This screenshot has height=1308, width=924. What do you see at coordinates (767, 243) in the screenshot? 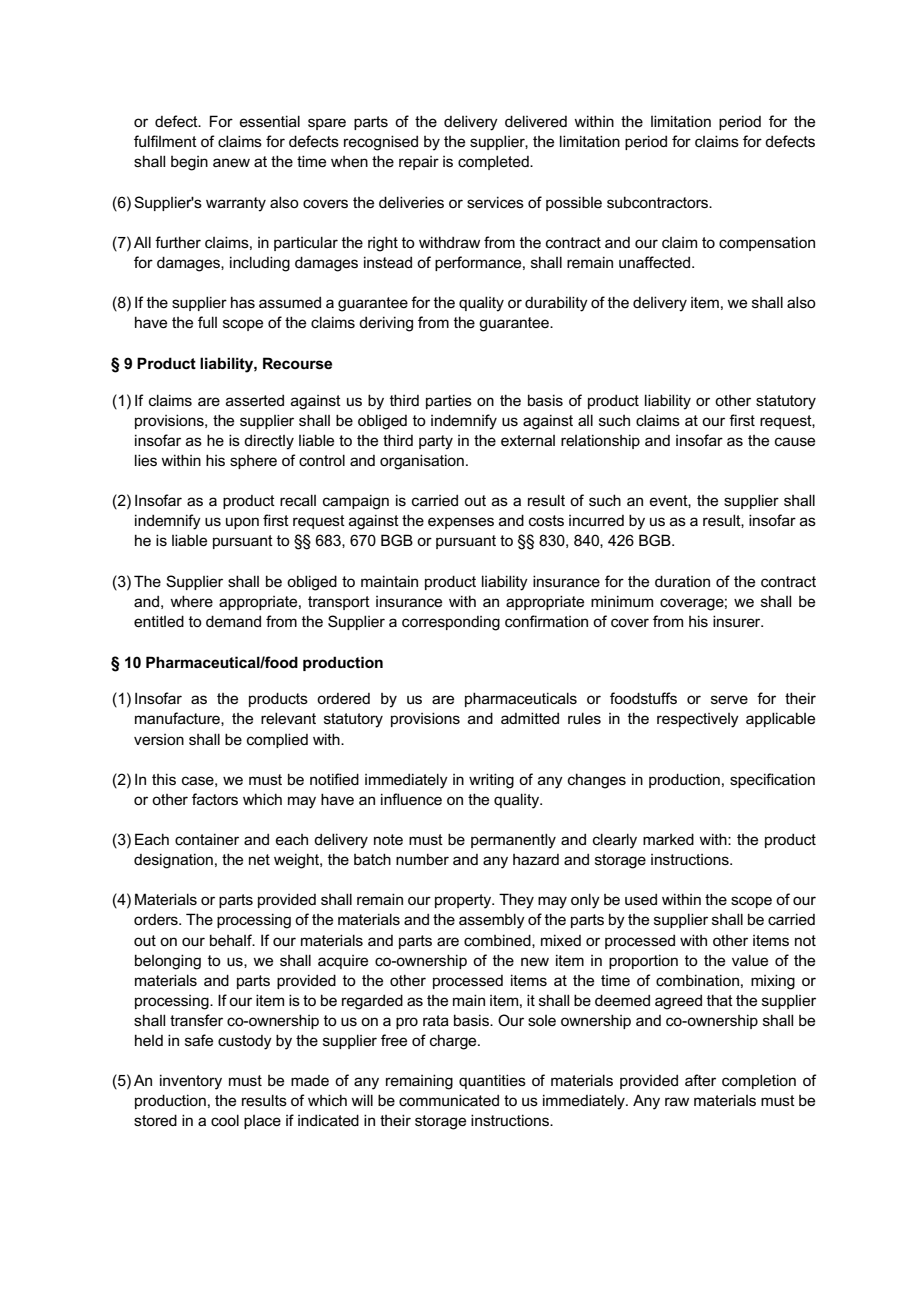
I see `compensation` at bounding box center [767, 243].
